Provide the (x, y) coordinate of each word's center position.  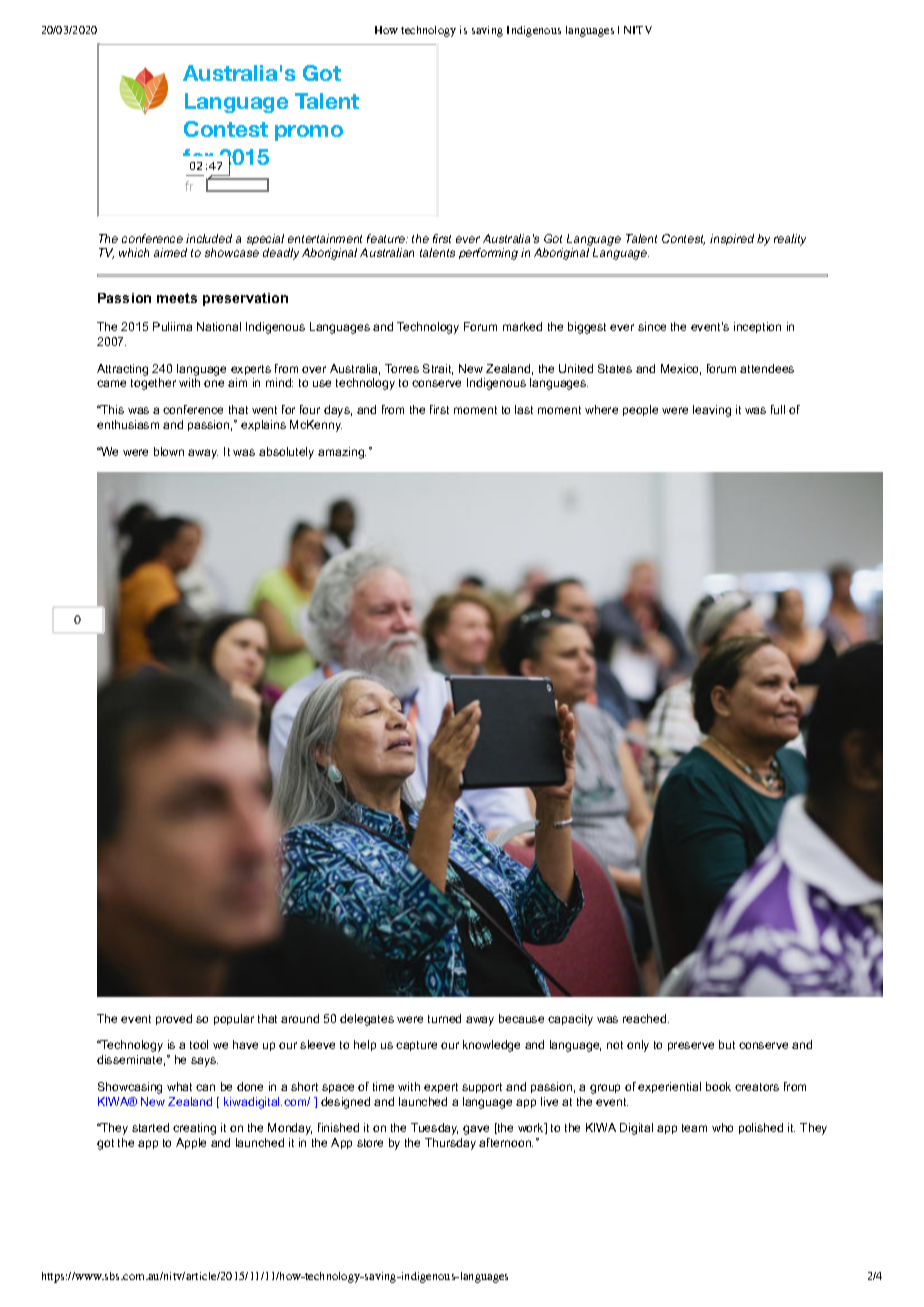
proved (174, 1019)
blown (169, 451)
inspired (732, 239)
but (727, 1044)
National (219, 326)
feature (387, 238)
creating (194, 1129)
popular (234, 1019)
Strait (438, 369)
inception (757, 327)
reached (644, 1018)
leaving (712, 411)
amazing (342, 453)
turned (444, 1018)
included (209, 238)
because (521, 1018)
